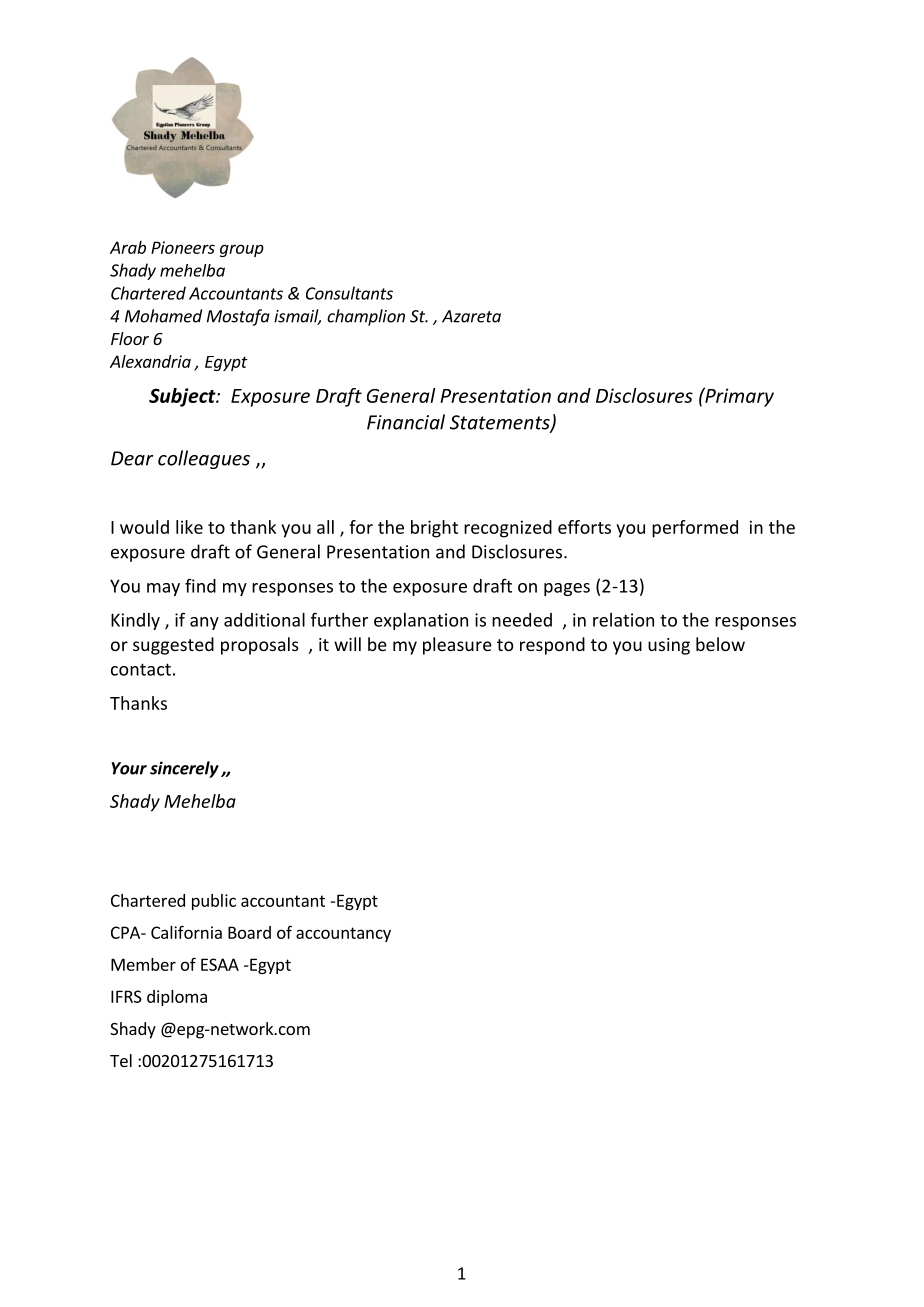  Describe the element at coordinates (349, 293) in the document. I see `Consultants` at that location.
